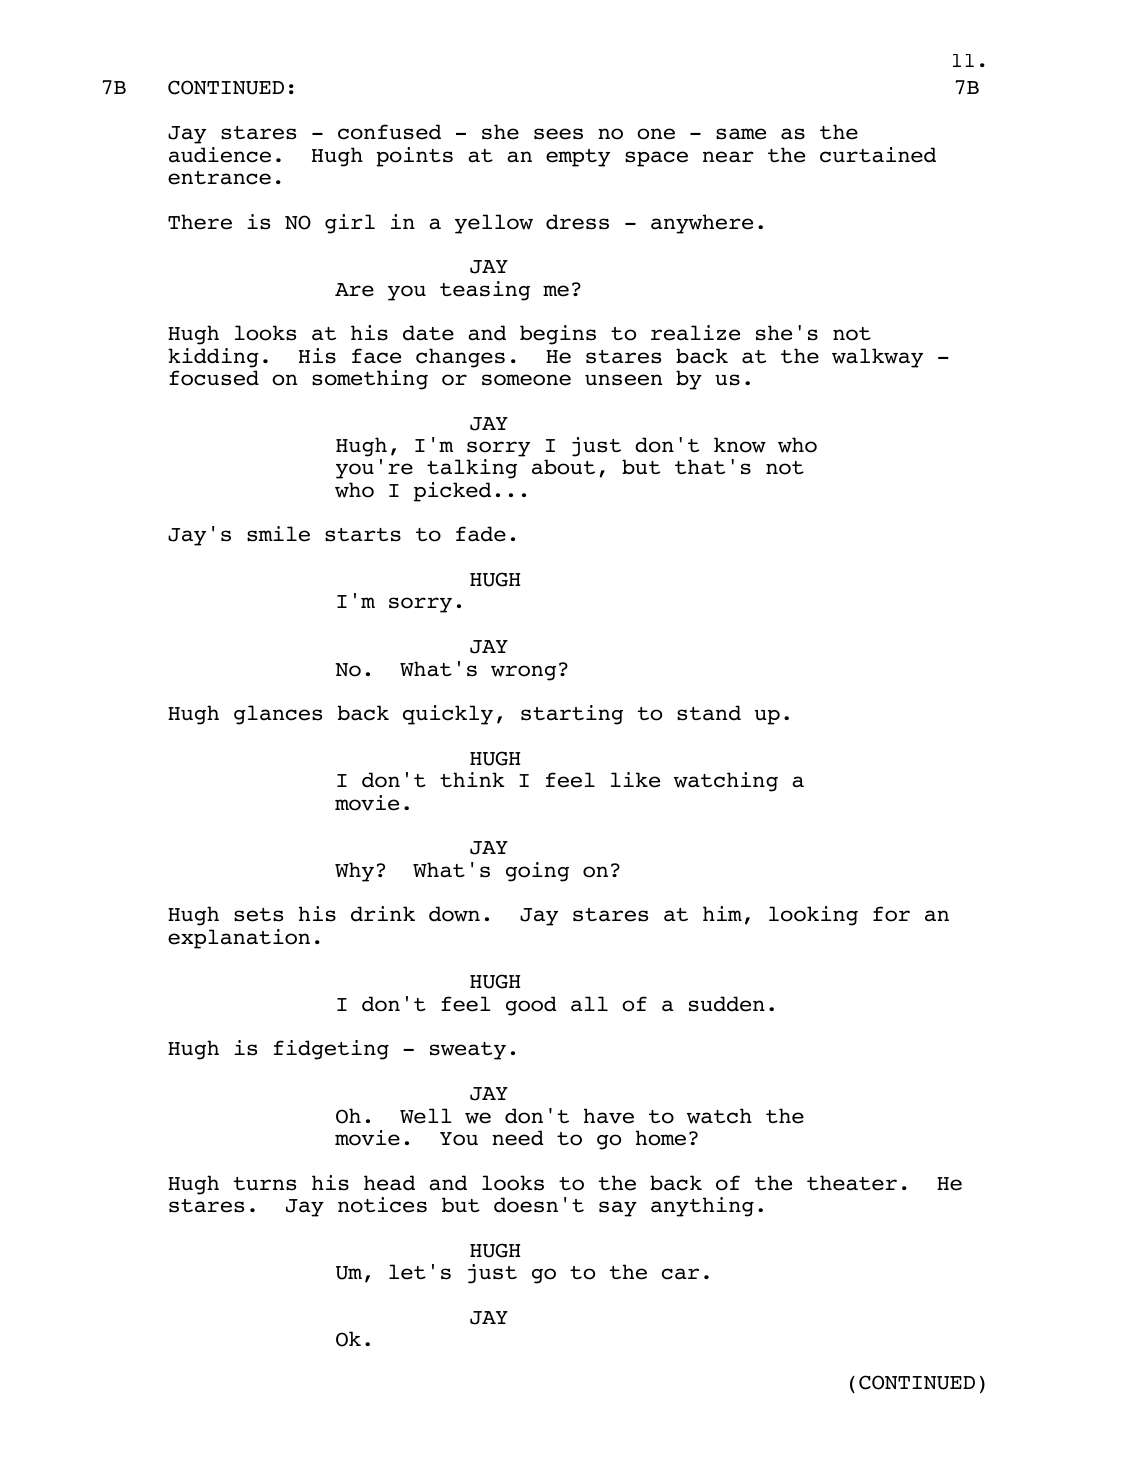  I want to click on empty, so click(578, 158).
